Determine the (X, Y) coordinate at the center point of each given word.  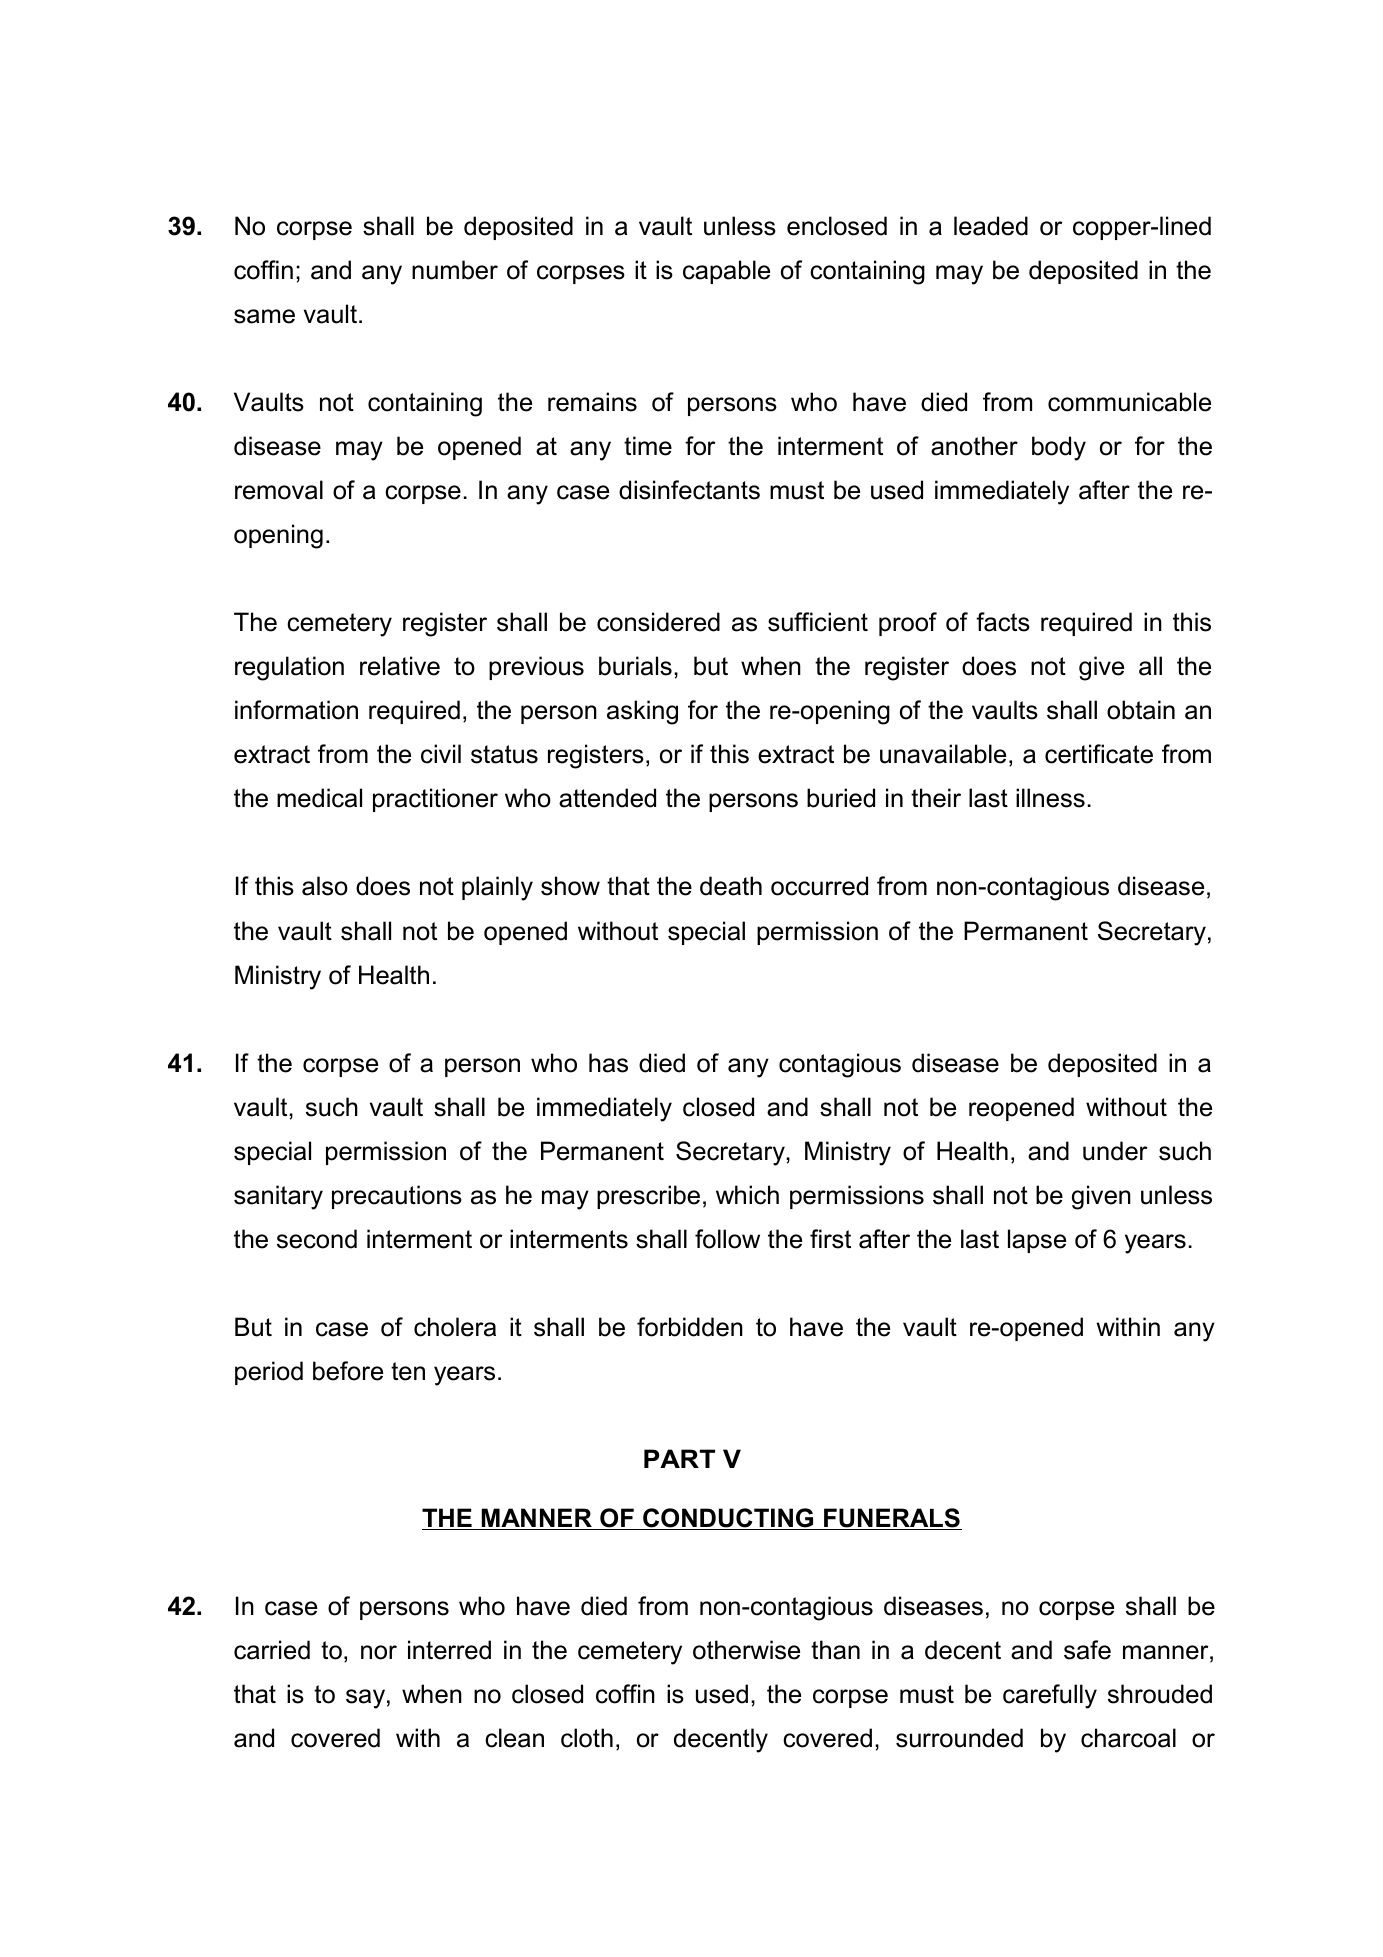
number (455, 270)
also (325, 886)
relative (400, 666)
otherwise (746, 1650)
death (731, 886)
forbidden (690, 1327)
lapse (1037, 1241)
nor (379, 1652)
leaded (991, 226)
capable (726, 272)
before (348, 1371)
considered (658, 622)
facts (1003, 622)
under (1115, 1151)
